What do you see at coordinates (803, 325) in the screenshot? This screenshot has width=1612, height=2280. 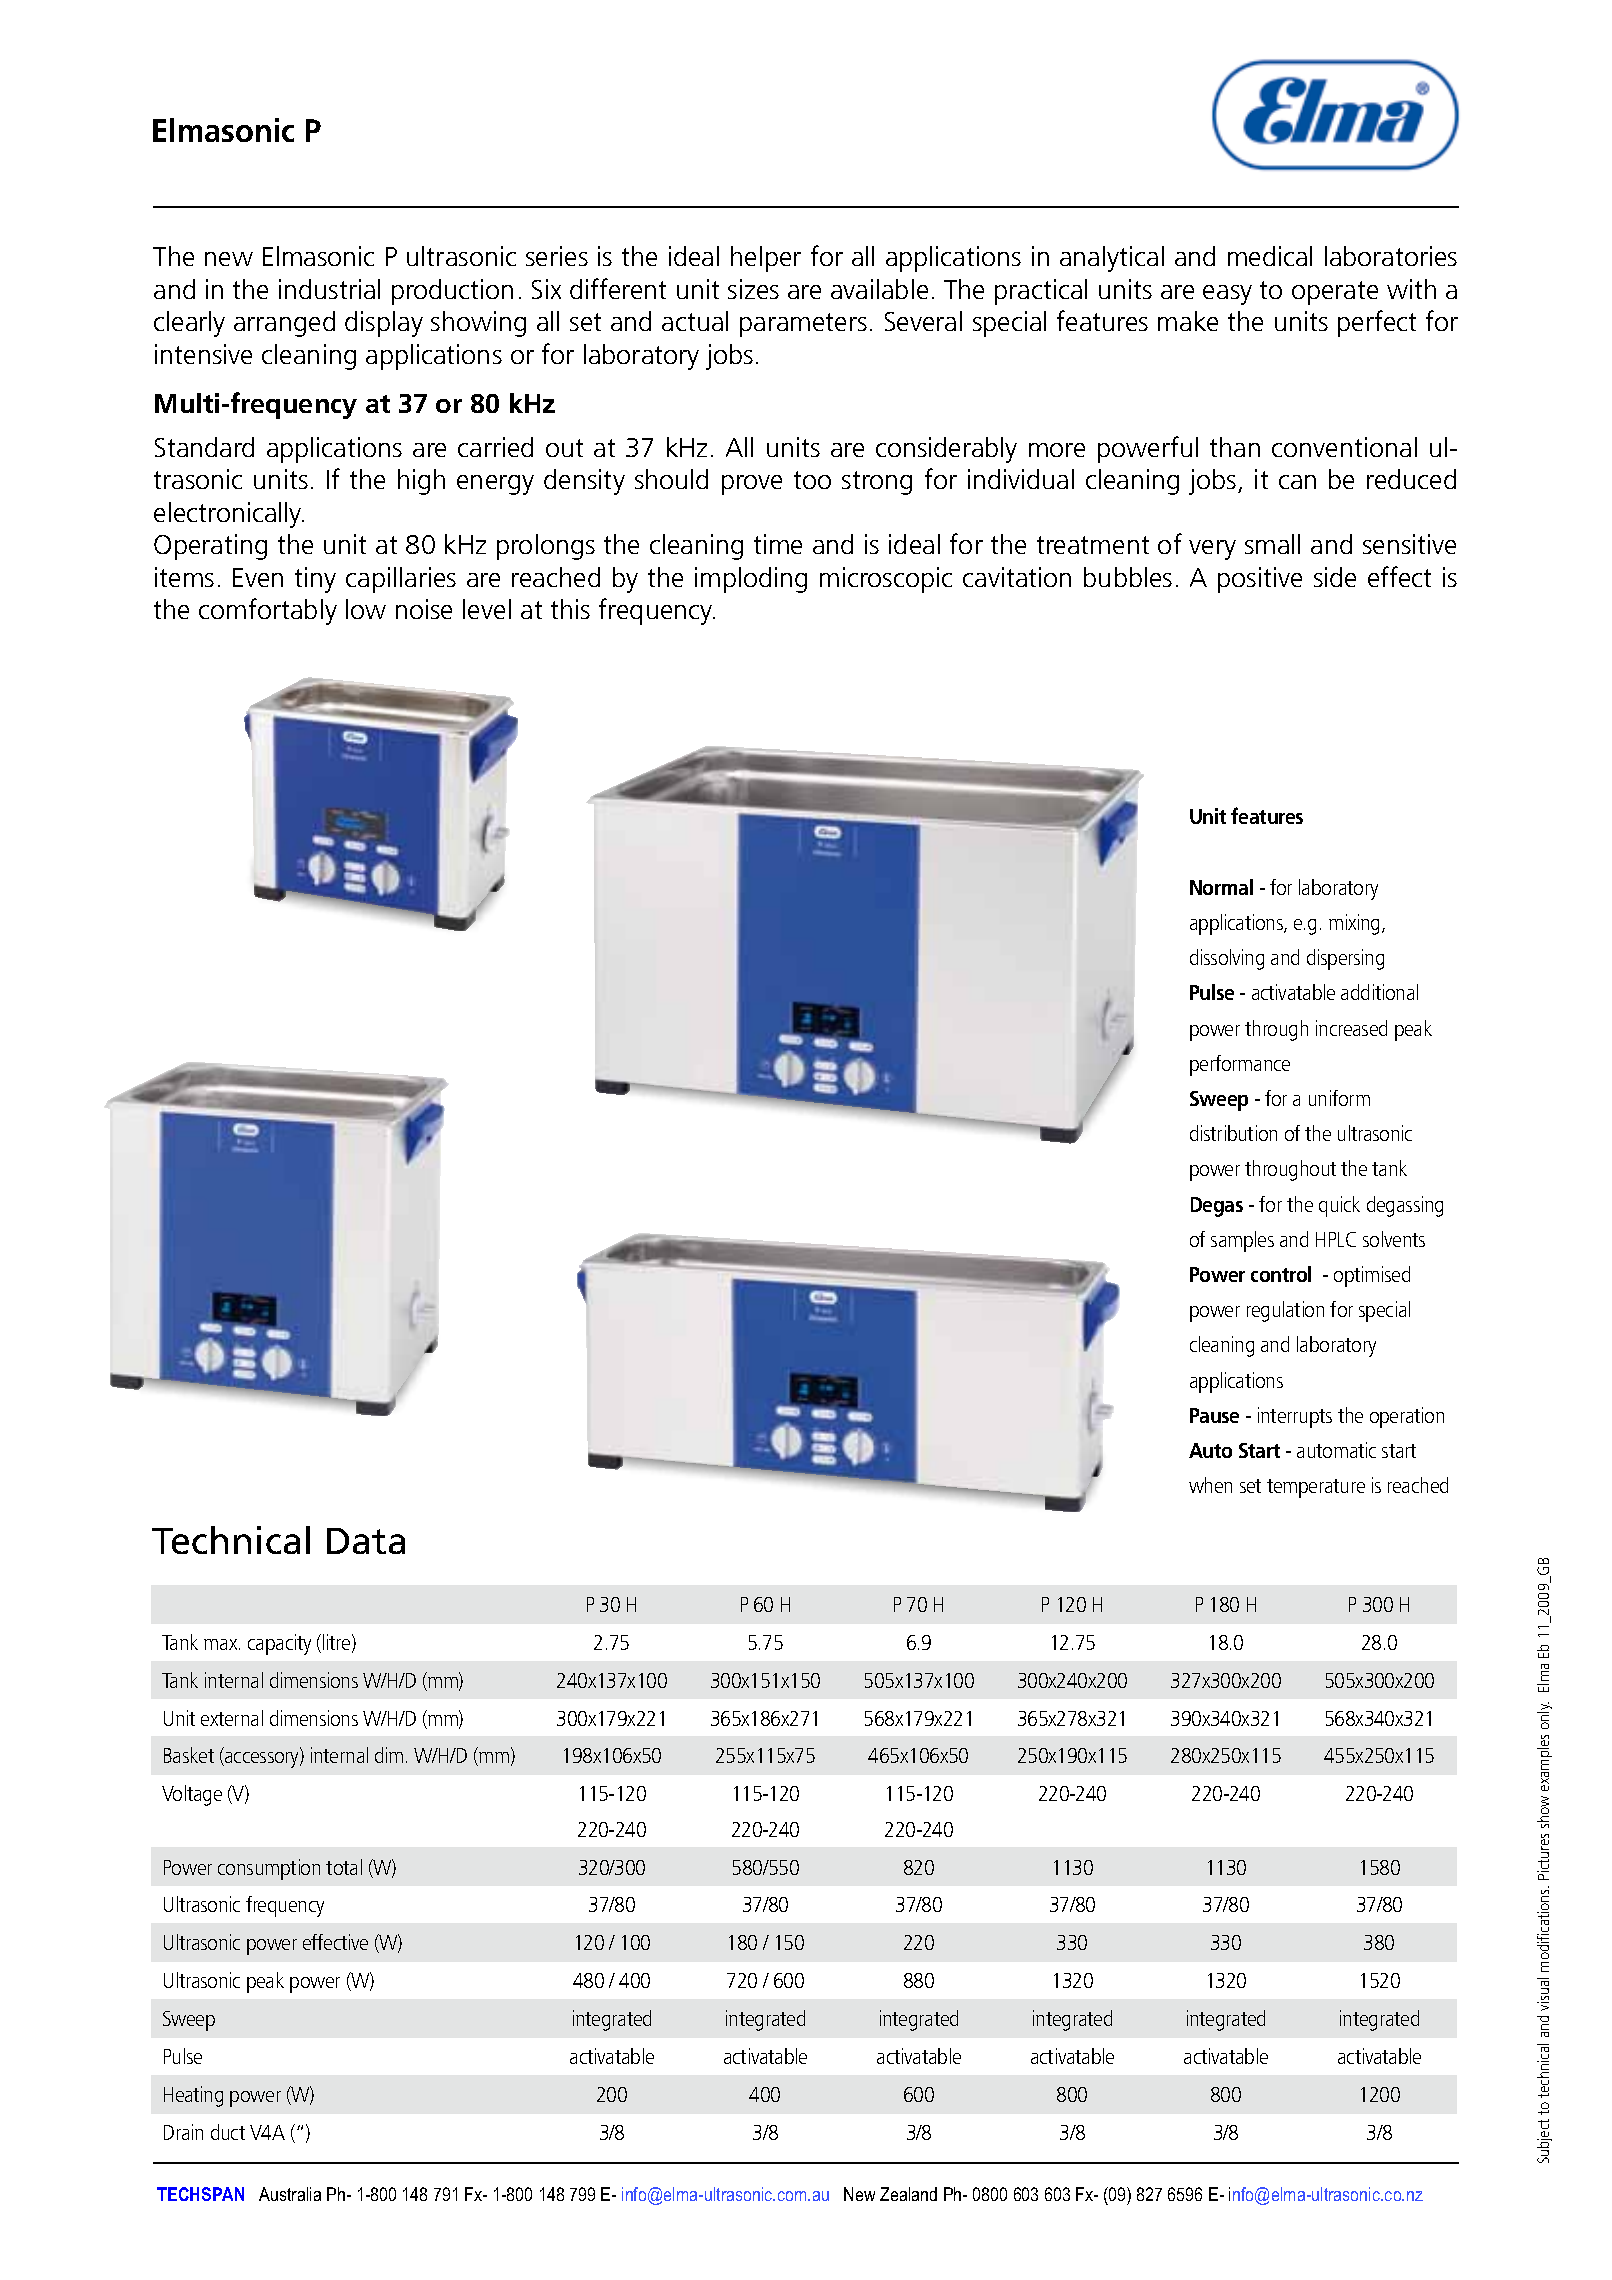 I see `parameters` at bounding box center [803, 325].
